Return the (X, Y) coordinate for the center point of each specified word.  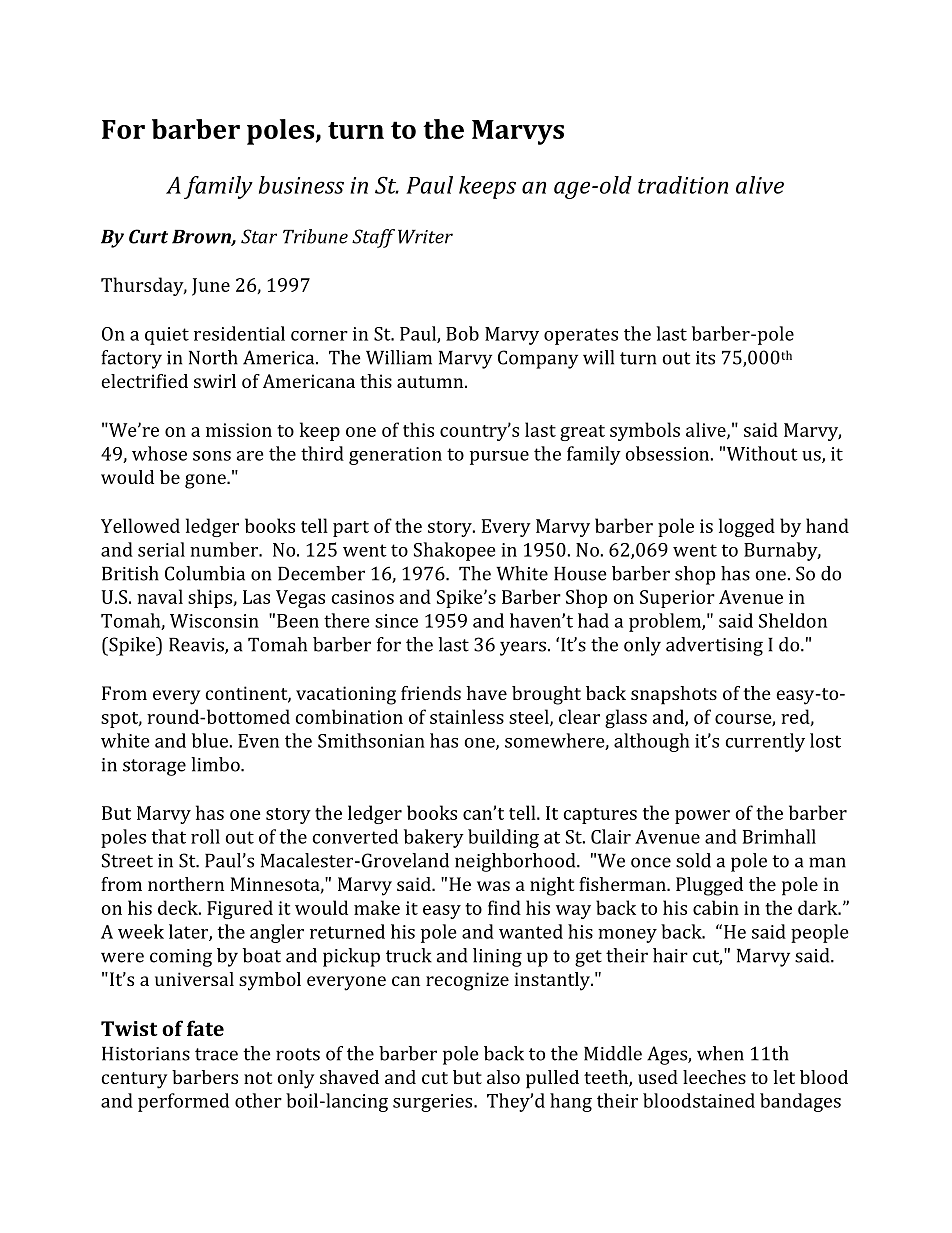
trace (216, 1054)
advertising (714, 646)
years (523, 648)
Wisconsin (214, 621)
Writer (425, 237)
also (503, 1077)
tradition (683, 185)
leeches (714, 1077)
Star (259, 236)
